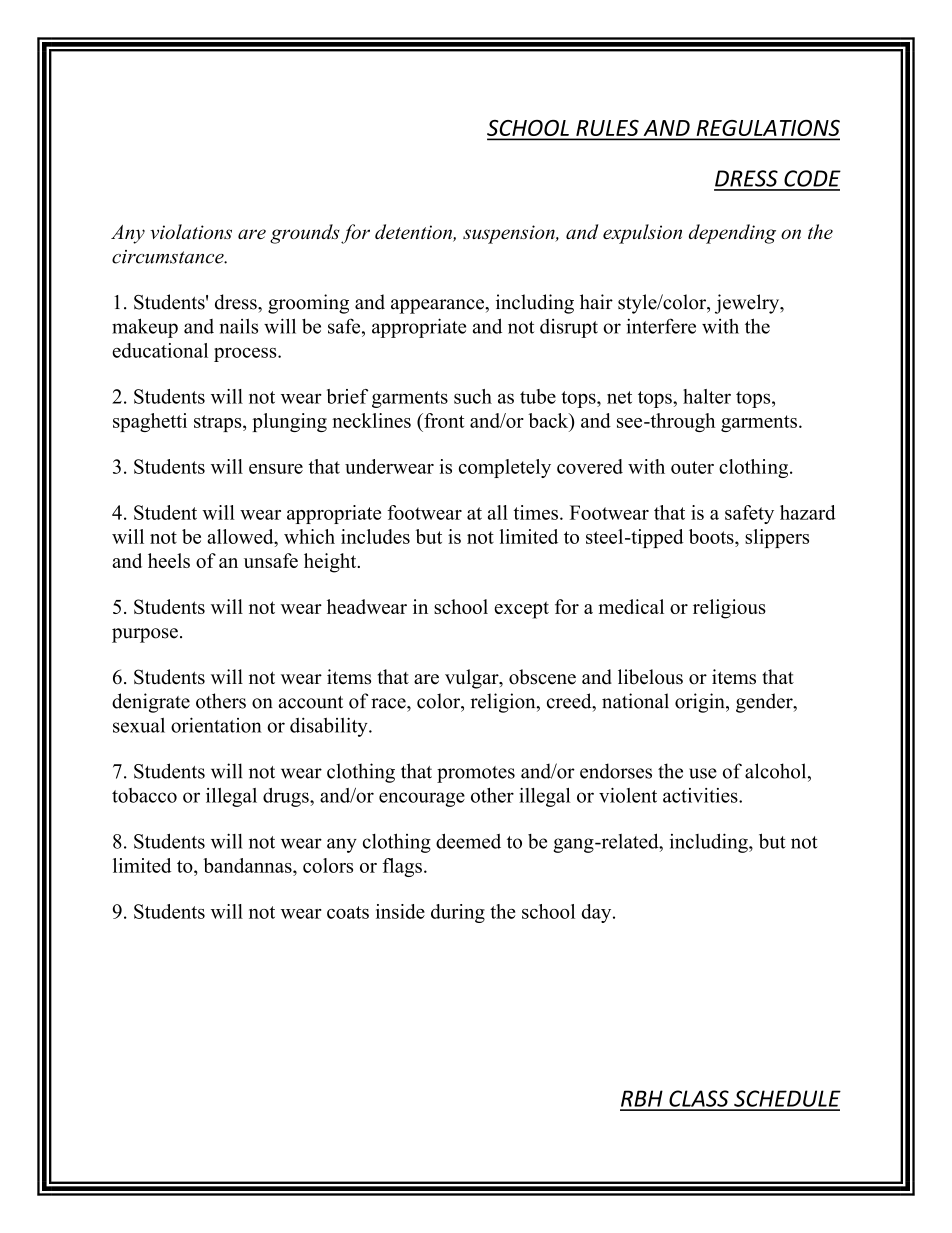  I want to click on suspension, so click(510, 234).
